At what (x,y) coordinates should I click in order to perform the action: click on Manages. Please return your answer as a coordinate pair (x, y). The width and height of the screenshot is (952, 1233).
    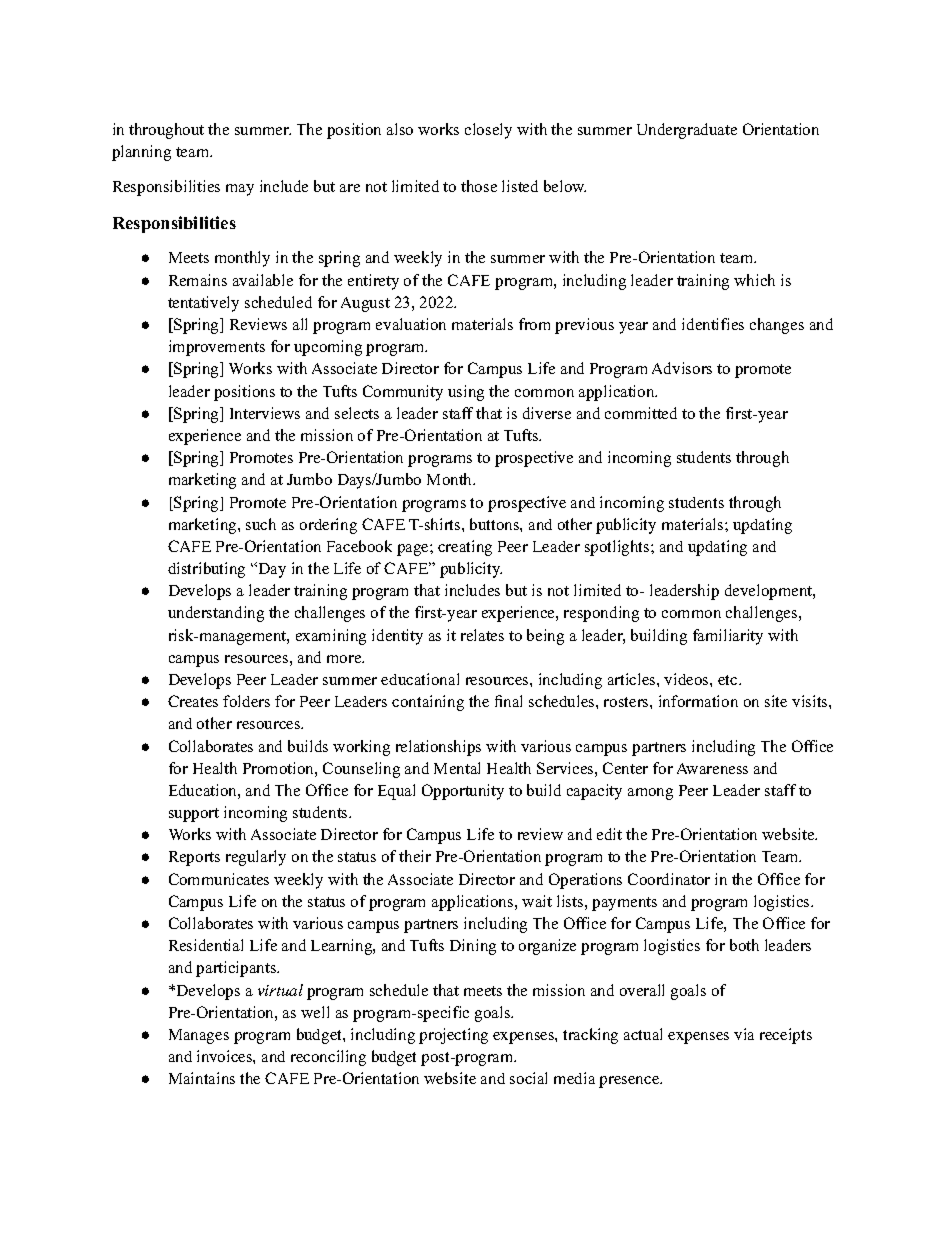
    Looking at the image, I should click on (199, 1036).
